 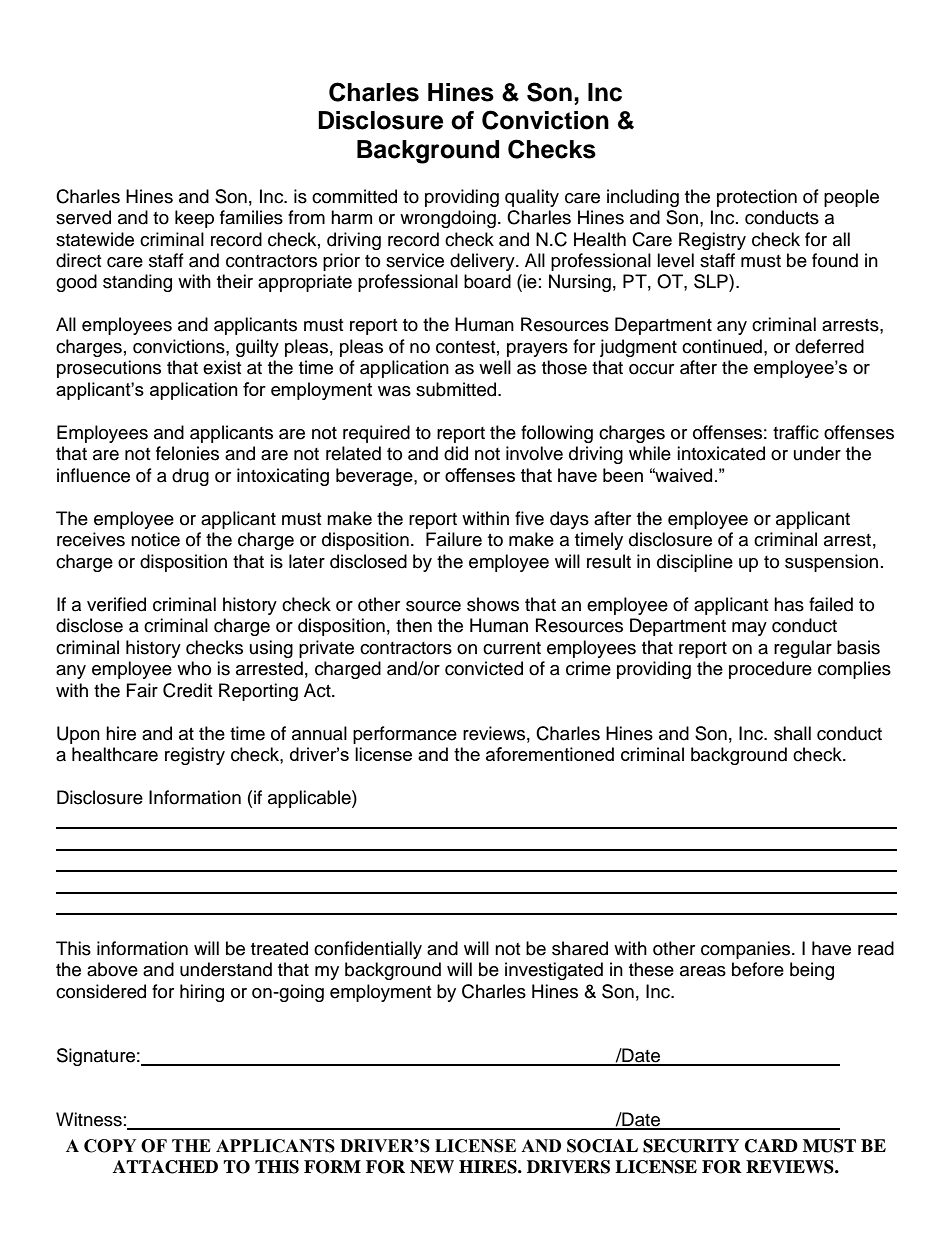 What do you see at coordinates (757, 198) in the screenshot?
I see `protection` at bounding box center [757, 198].
